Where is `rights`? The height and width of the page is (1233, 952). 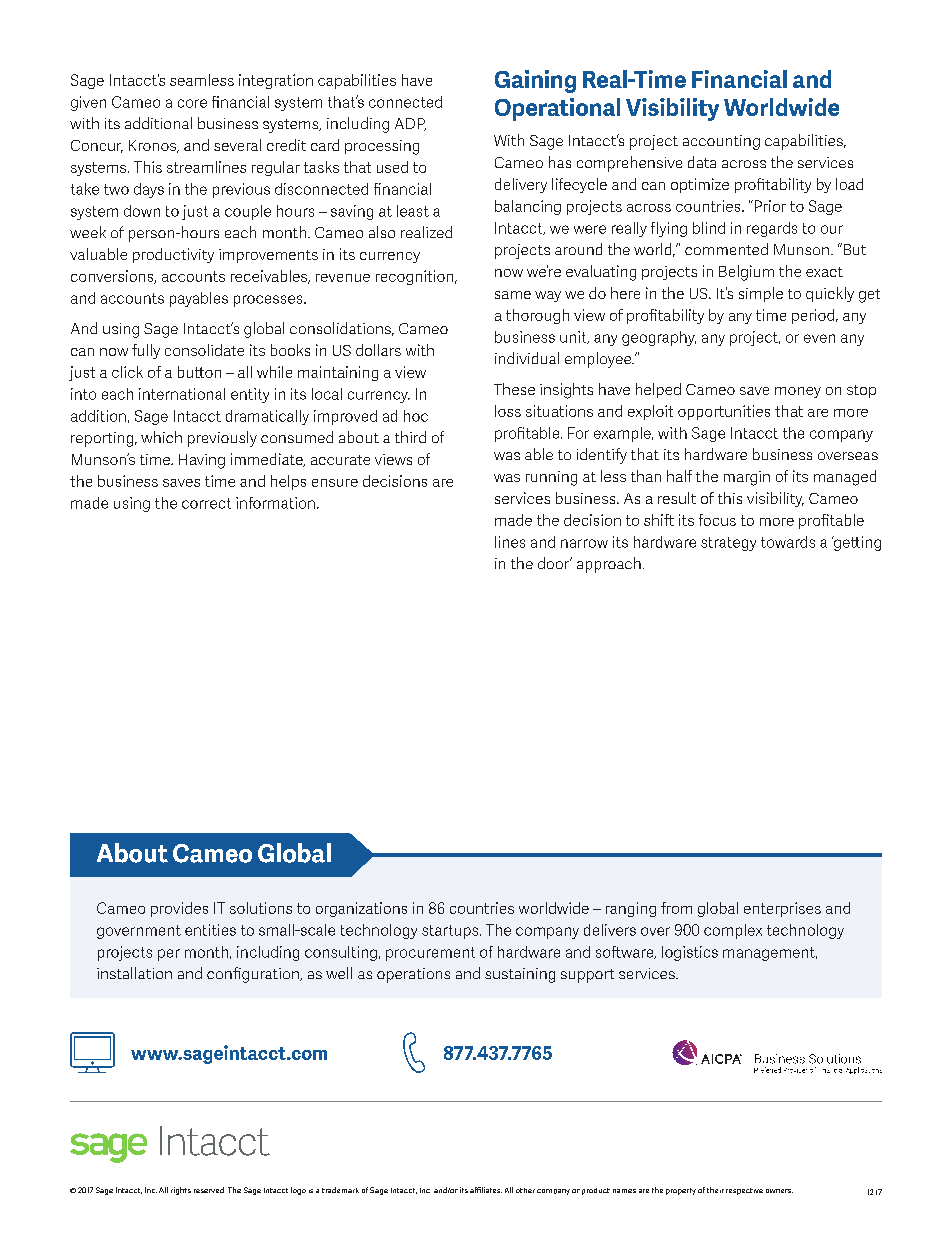 rights is located at coordinates (181, 1191).
